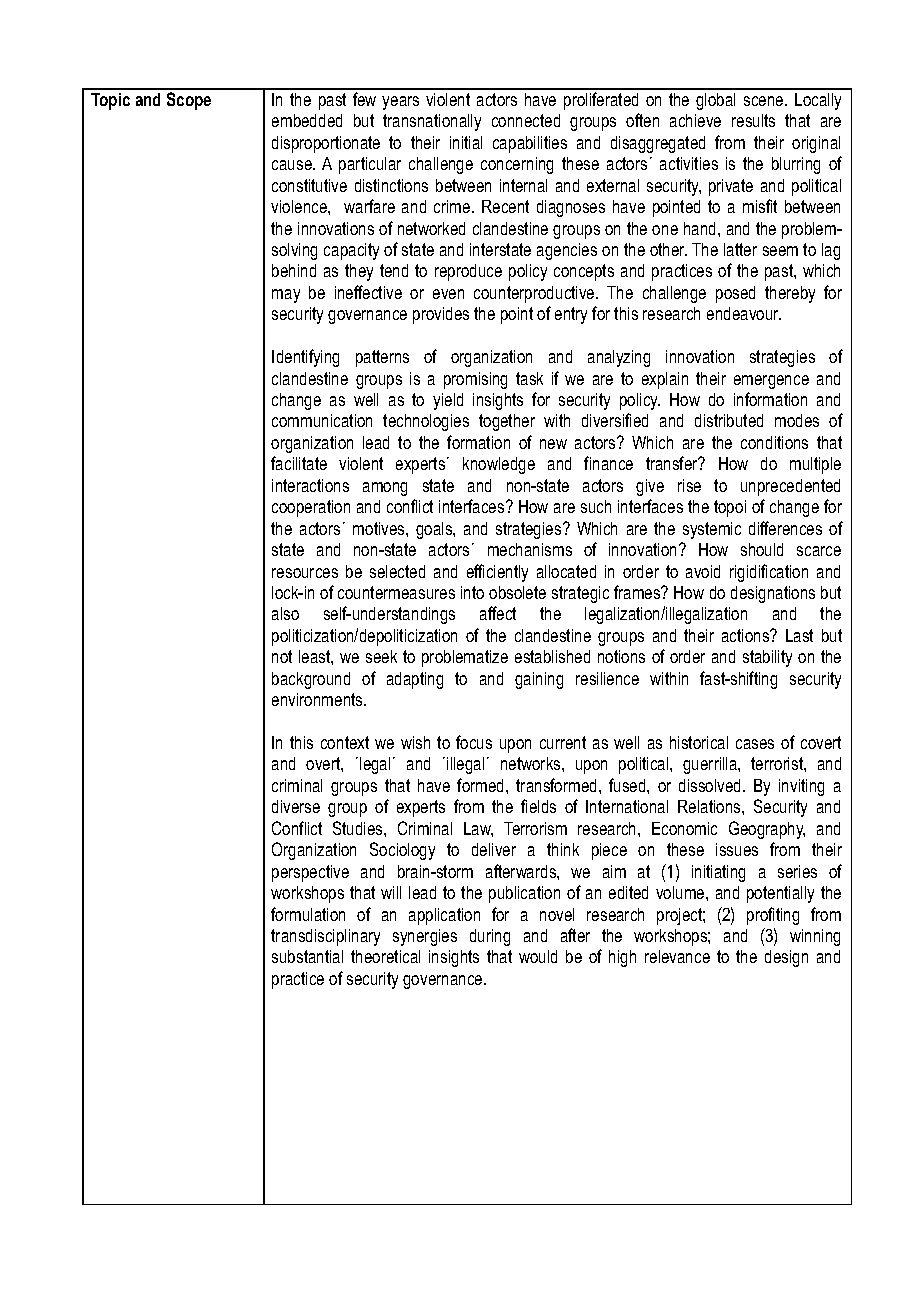 This screenshot has width=924, height=1308. I want to click on Topic, so click(110, 101).
